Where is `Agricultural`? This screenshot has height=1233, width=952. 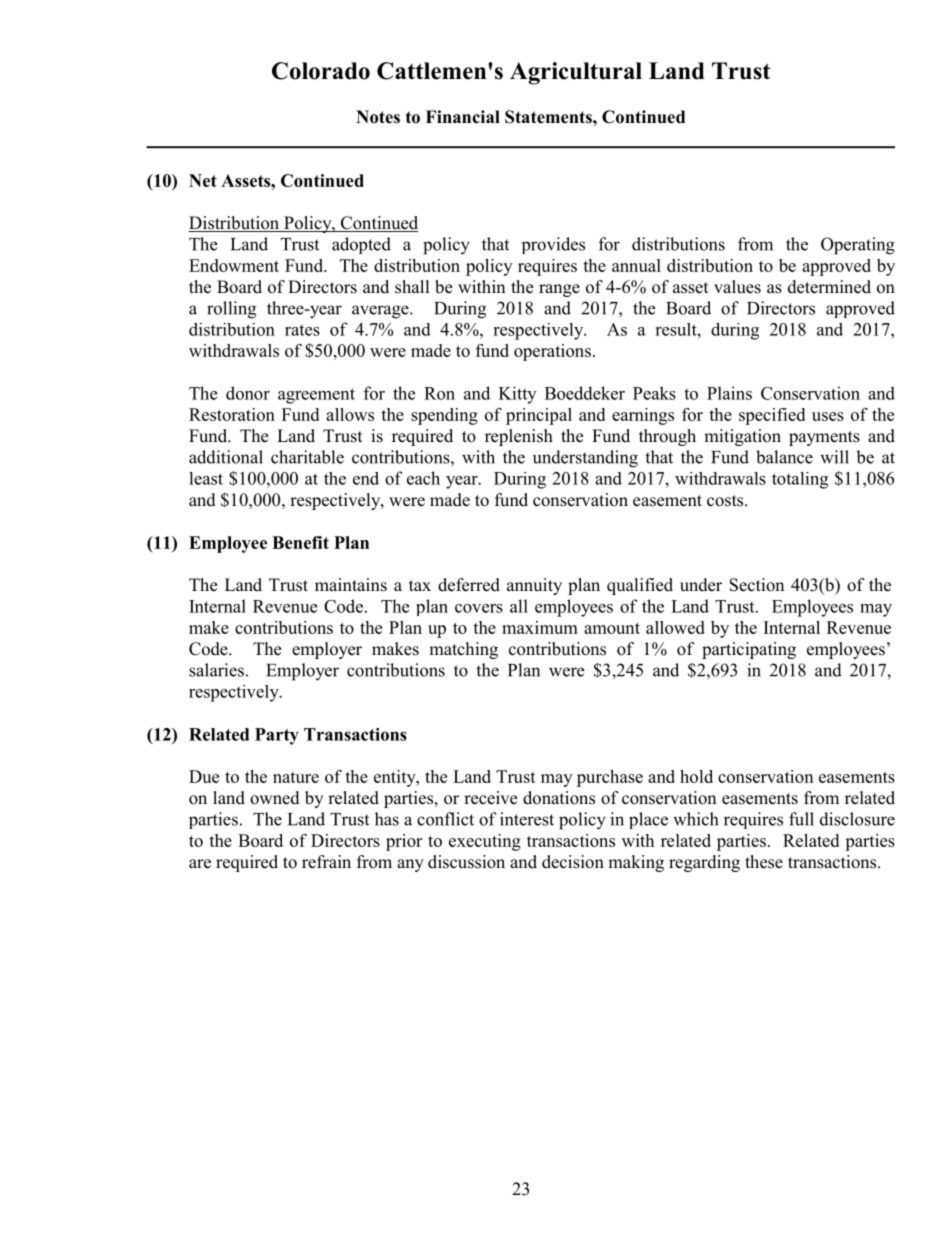
Agricultural is located at coordinates (576, 73).
